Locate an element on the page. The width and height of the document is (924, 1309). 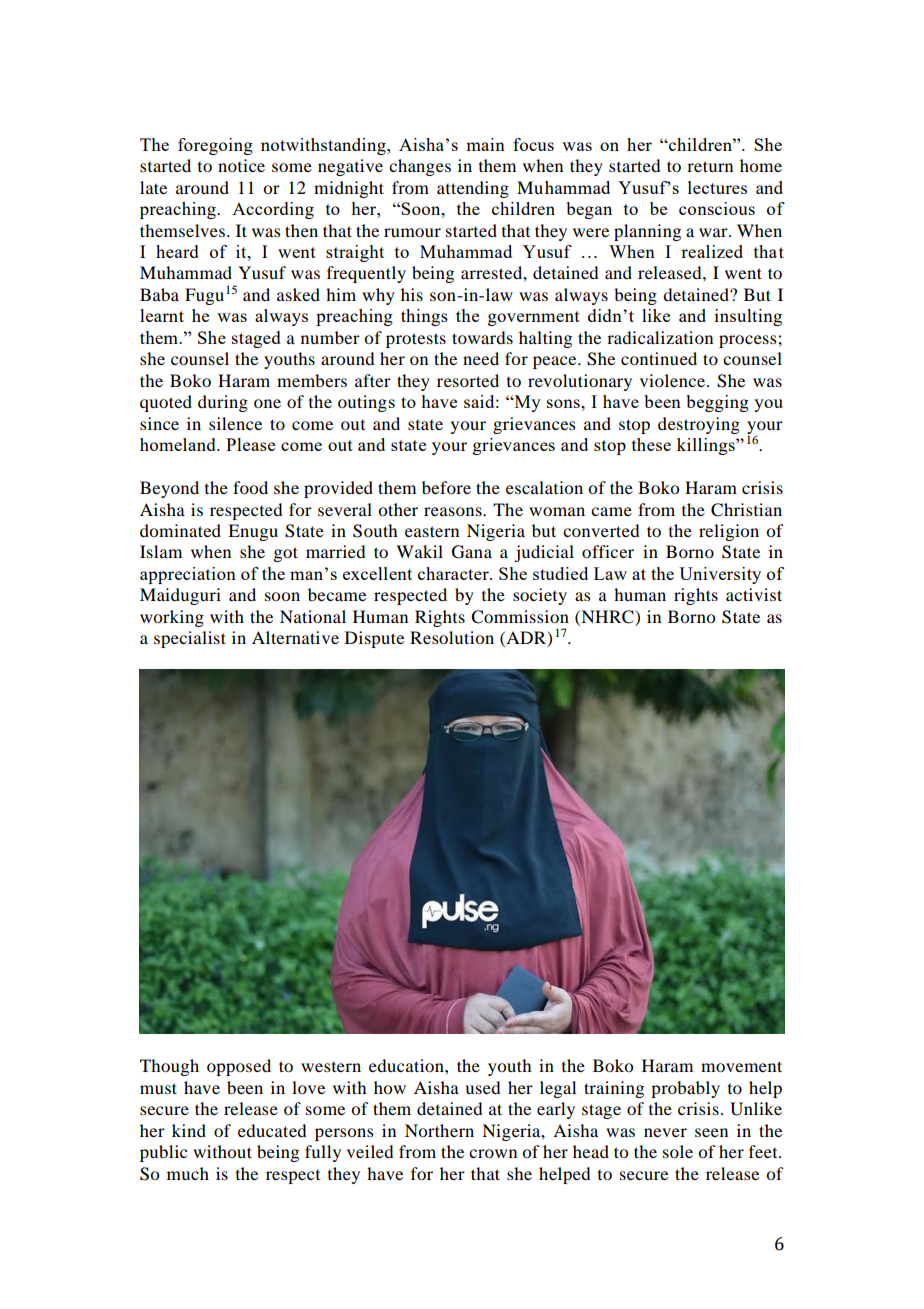
resorted is located at coordinates (468, 380).
